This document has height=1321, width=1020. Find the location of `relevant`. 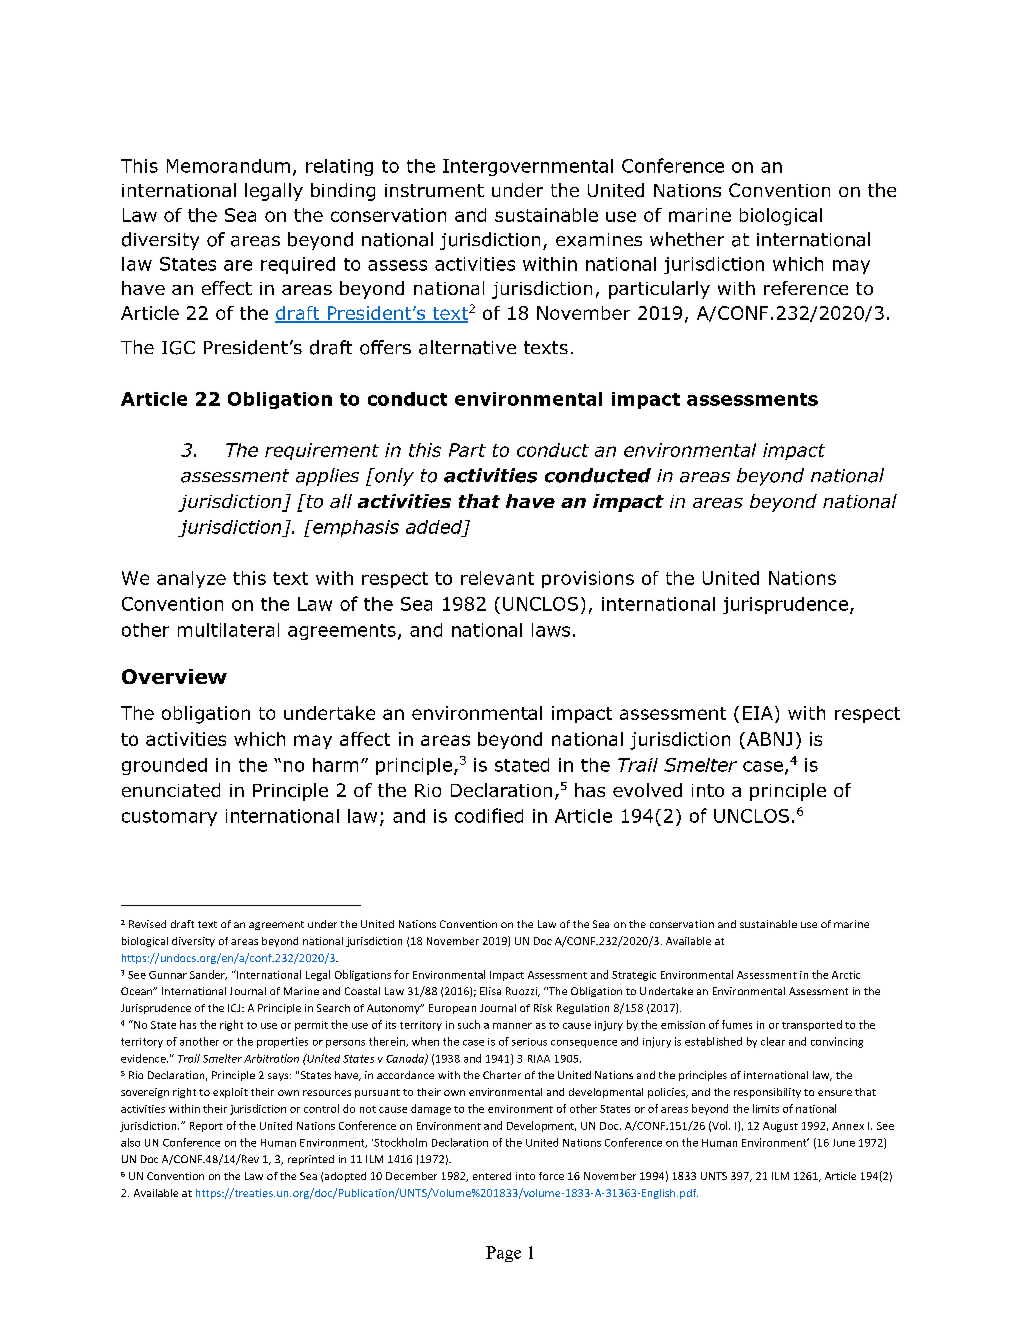

relevant is located at coordinates (497, 578).
